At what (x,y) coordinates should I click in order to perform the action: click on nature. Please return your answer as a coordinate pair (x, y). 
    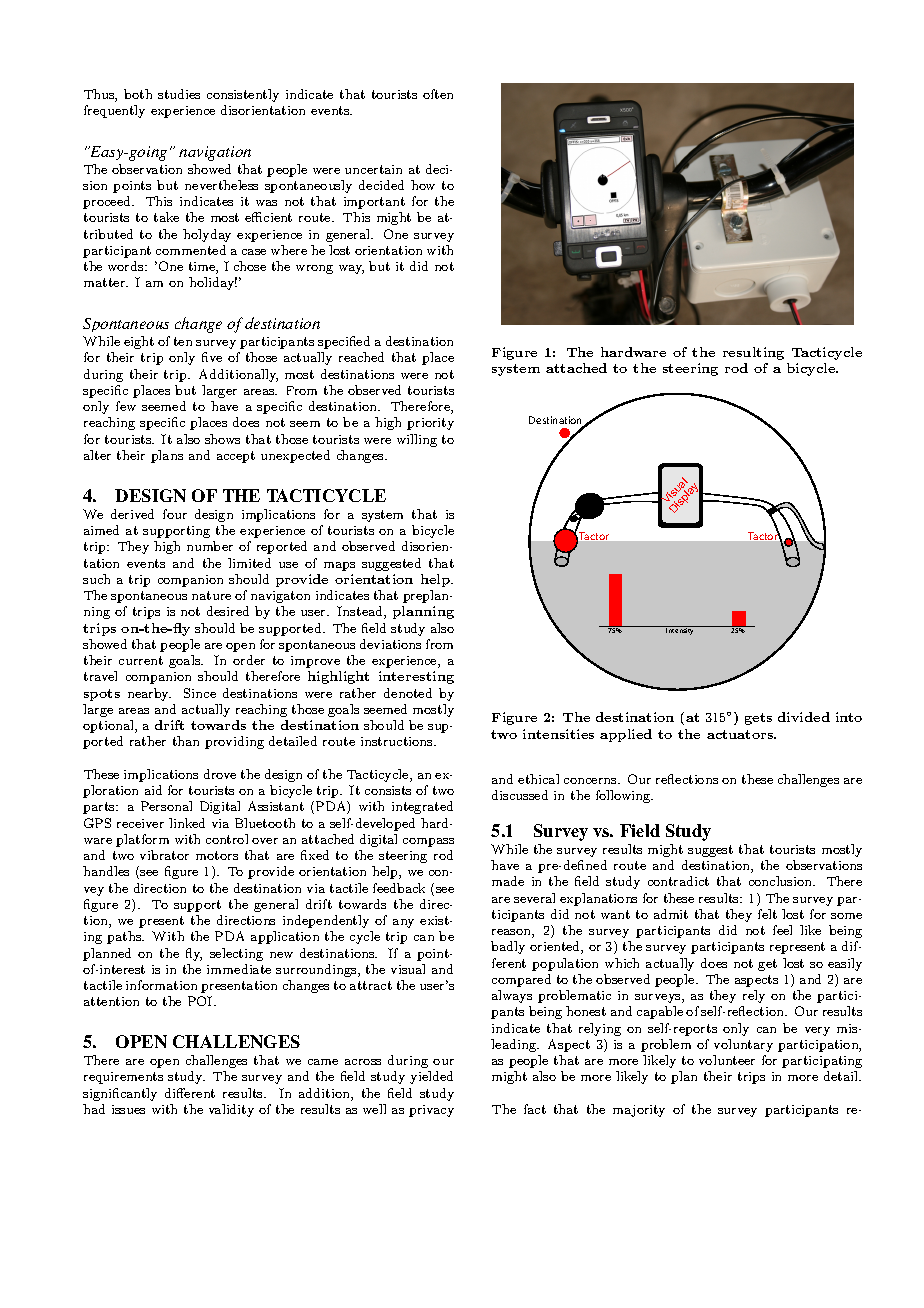
    Looking at the image, I should click on (211, 595).
